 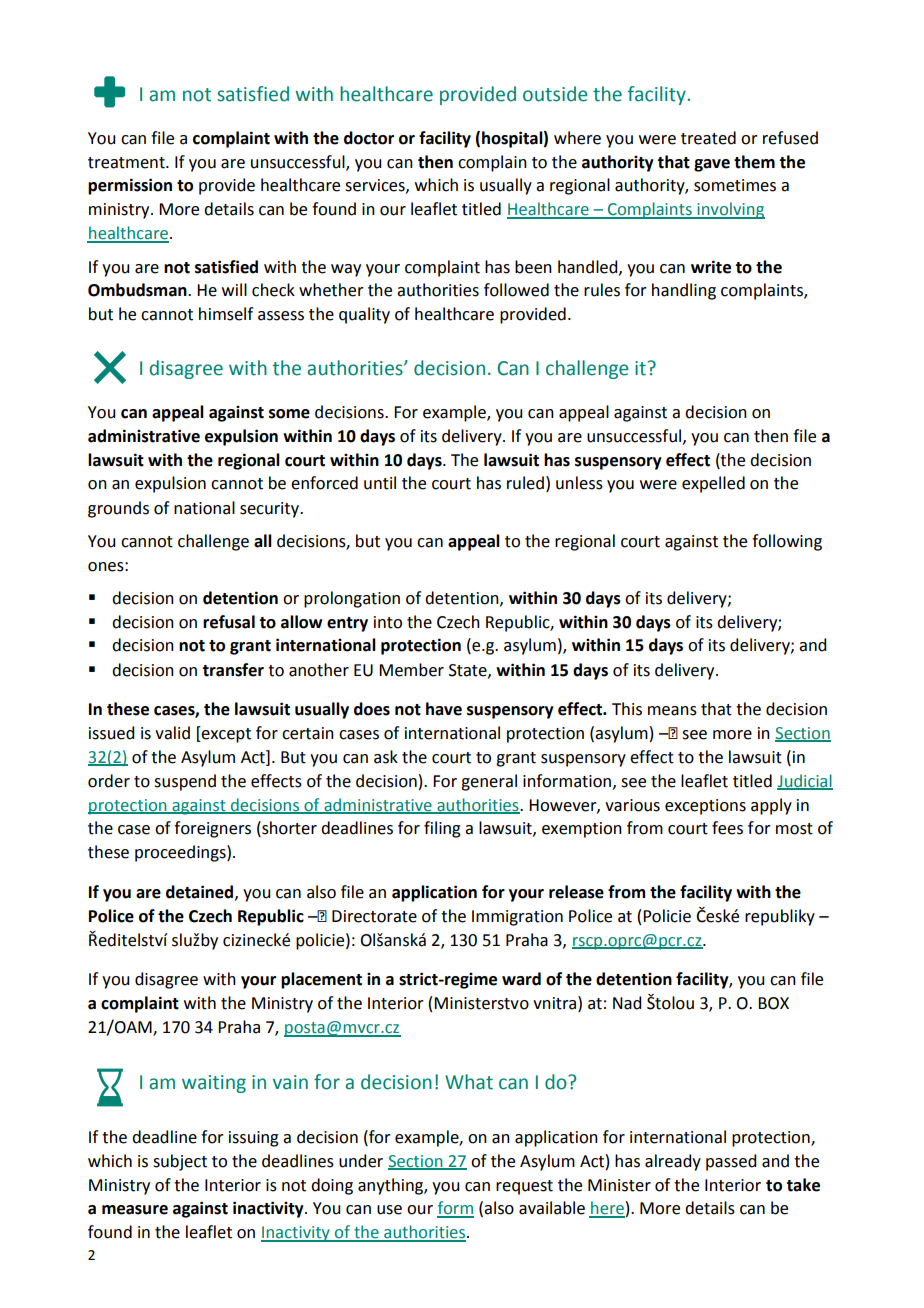 What do you see at coordinates (469, 671) in the page?
I see `State` at bounding box center [469, 671].
